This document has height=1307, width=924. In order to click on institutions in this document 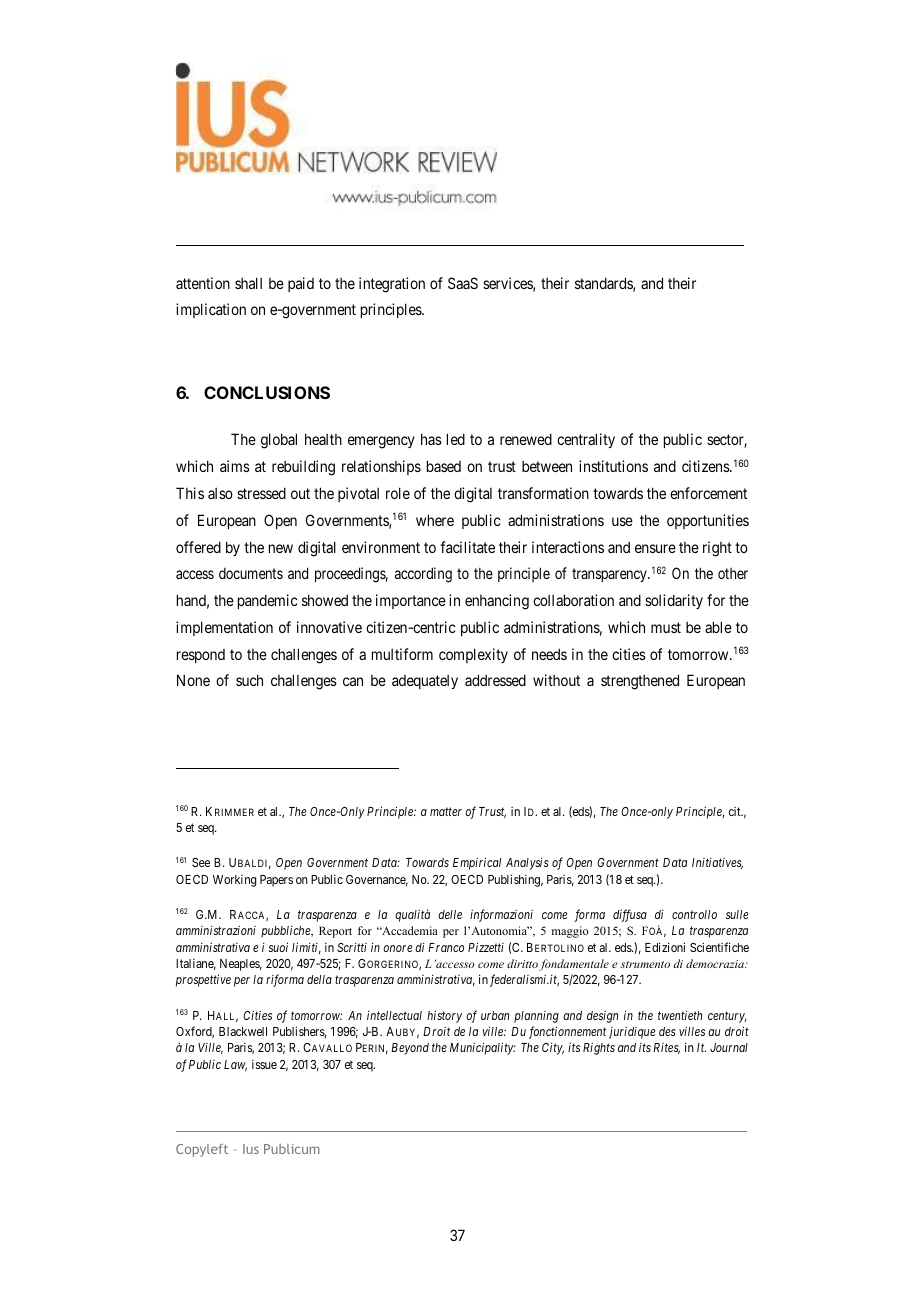, I will do `click(613, 466)`.
